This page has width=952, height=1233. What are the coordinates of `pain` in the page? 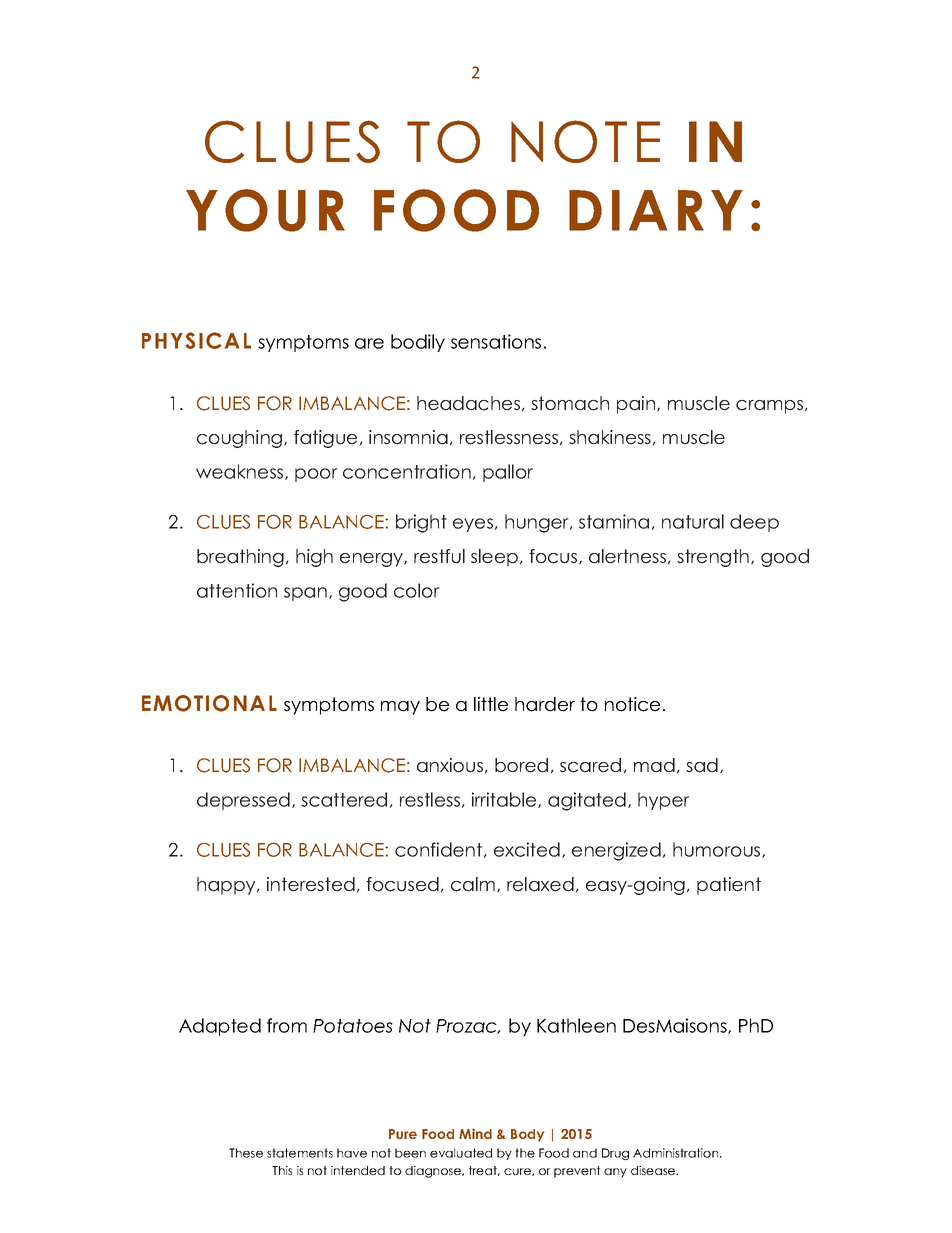 It's located at (637, 405).
